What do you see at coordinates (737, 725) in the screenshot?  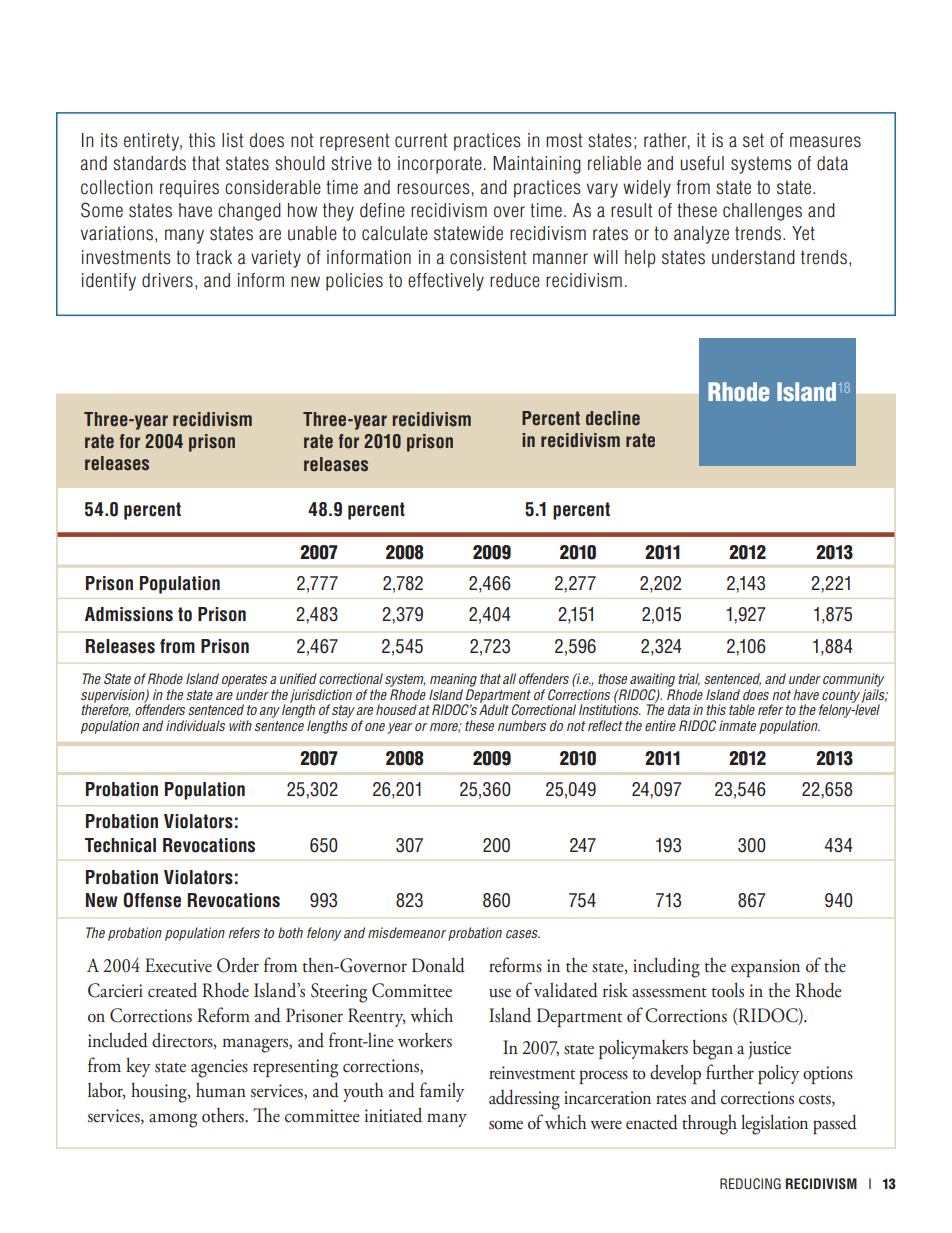 I see `inmate` at bounding box center [737, 725].
